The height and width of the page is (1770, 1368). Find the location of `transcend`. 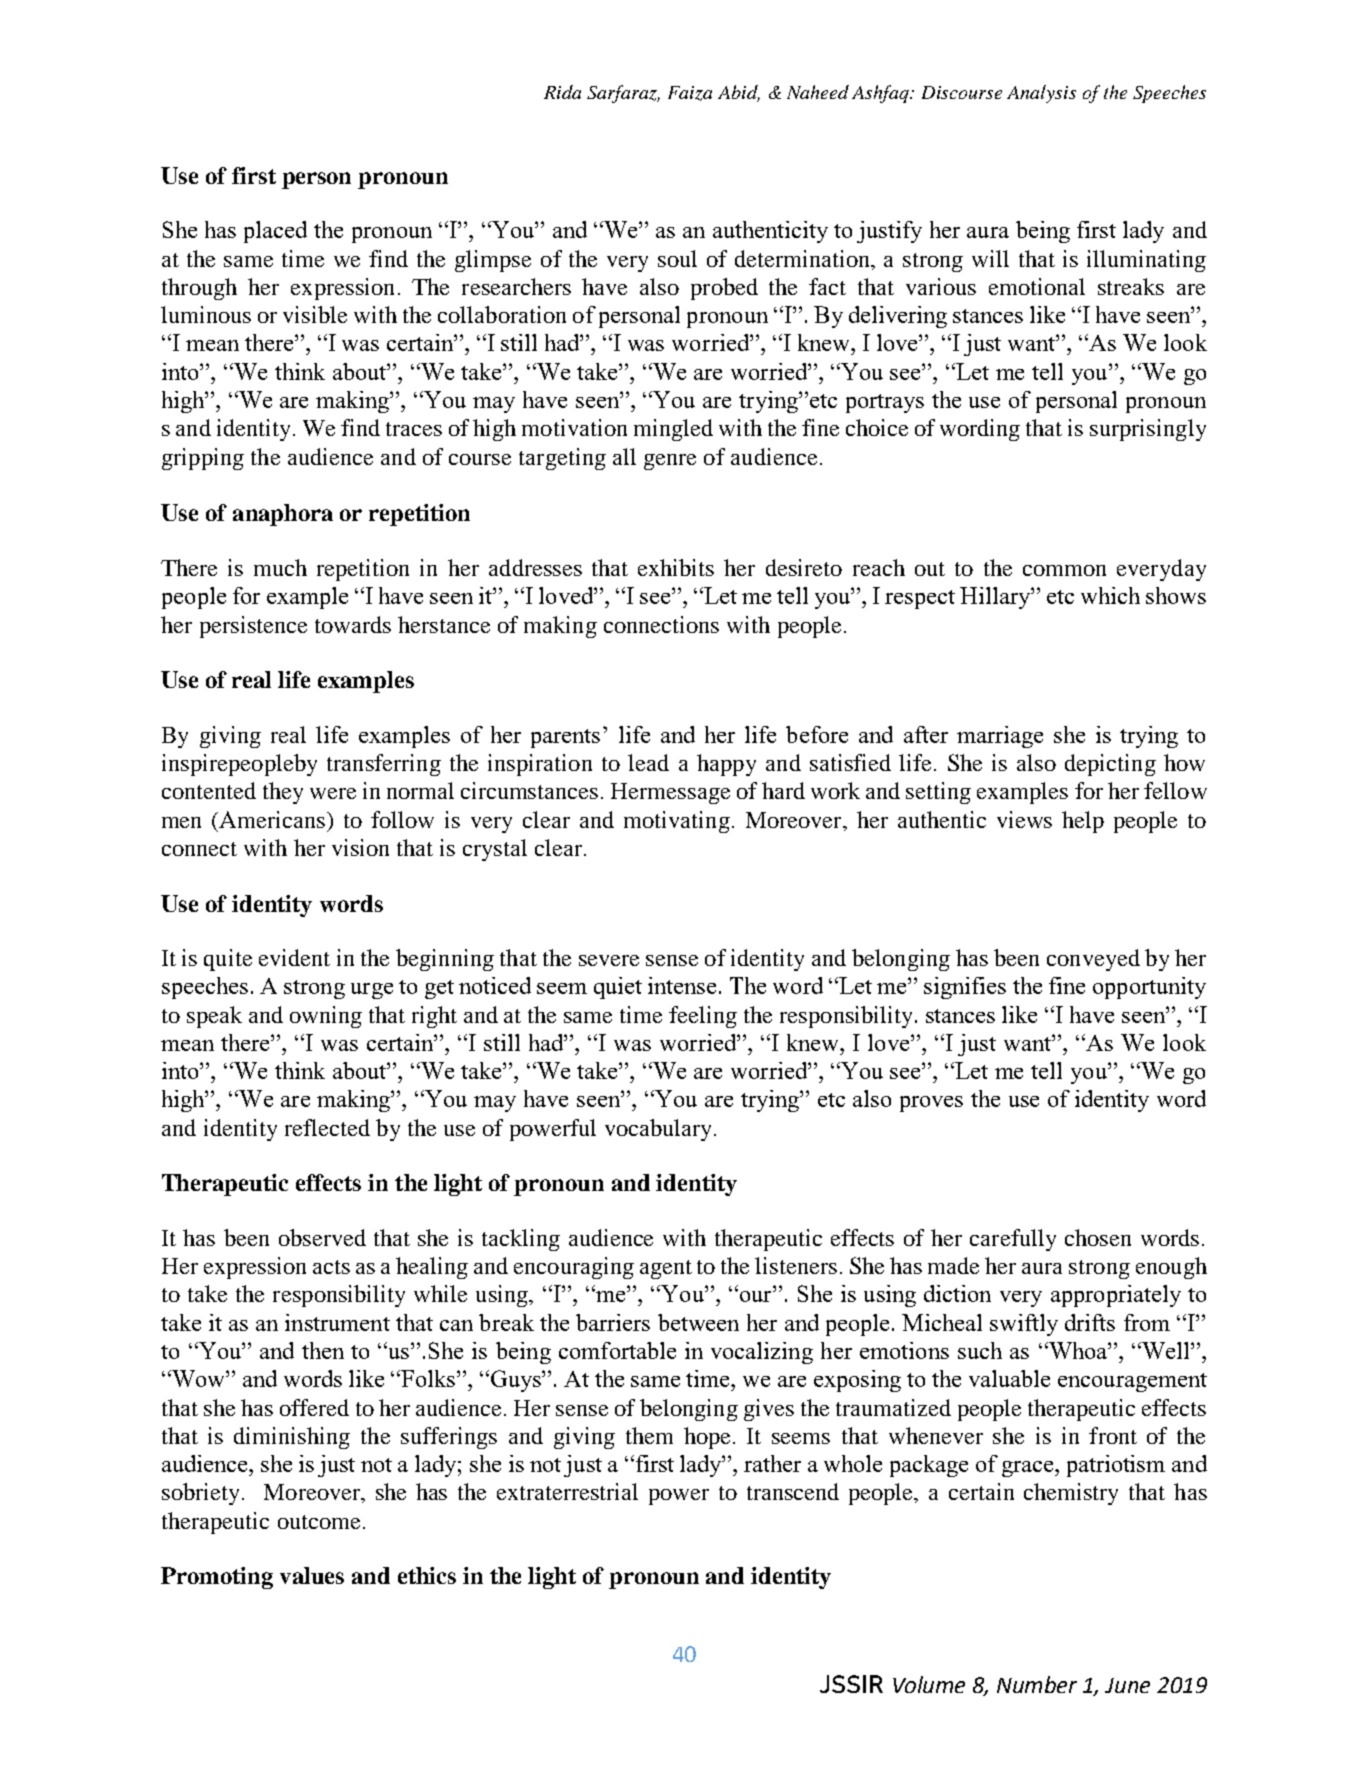

transcend is located at coordinates (793, 1491).
